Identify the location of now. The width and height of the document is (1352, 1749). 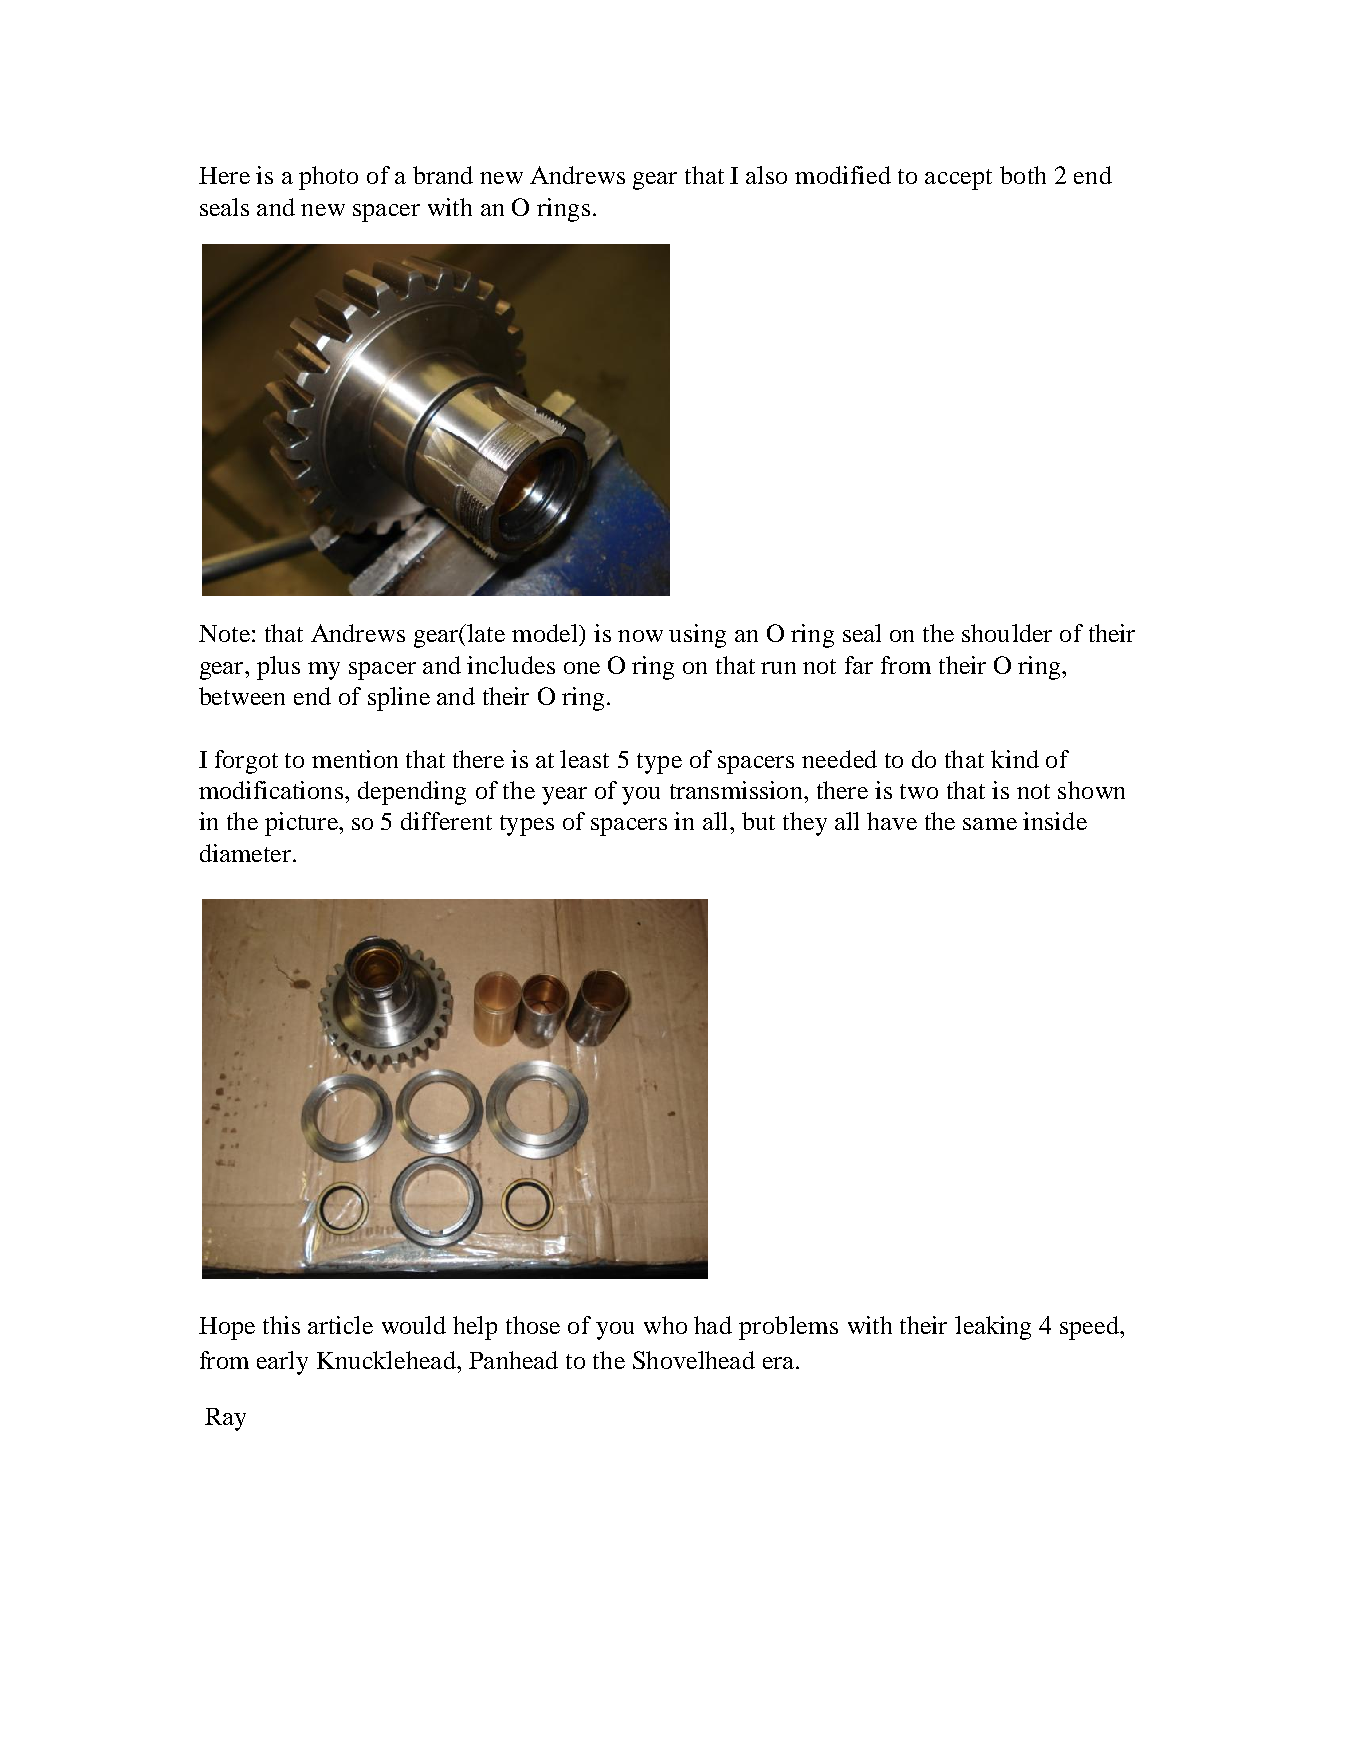
(640, 636).
